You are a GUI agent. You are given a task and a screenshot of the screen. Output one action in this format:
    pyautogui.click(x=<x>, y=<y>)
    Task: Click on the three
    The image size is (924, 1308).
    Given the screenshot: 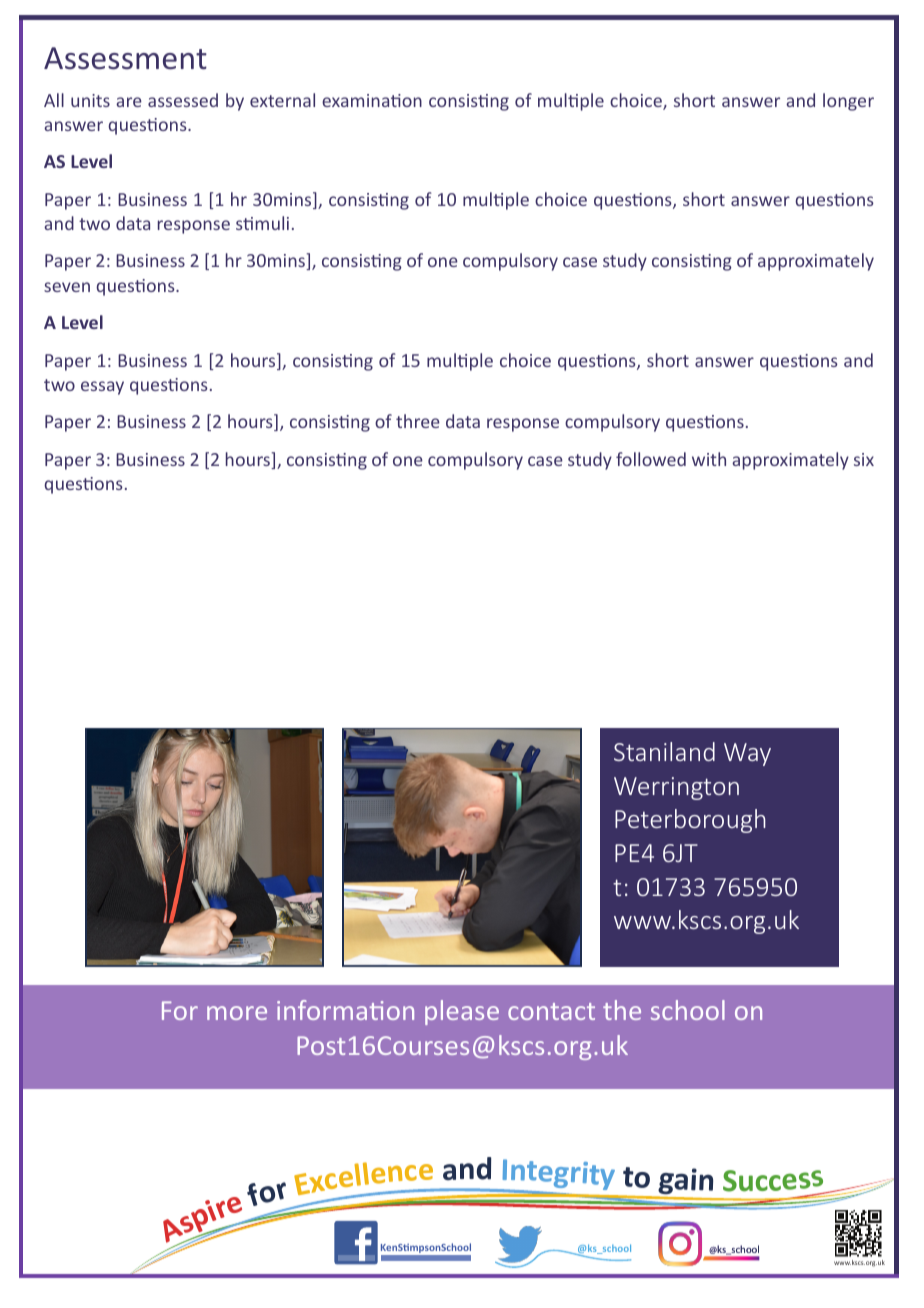 What is the action you would take?
    pyautogui.click(x=418, y=421)
